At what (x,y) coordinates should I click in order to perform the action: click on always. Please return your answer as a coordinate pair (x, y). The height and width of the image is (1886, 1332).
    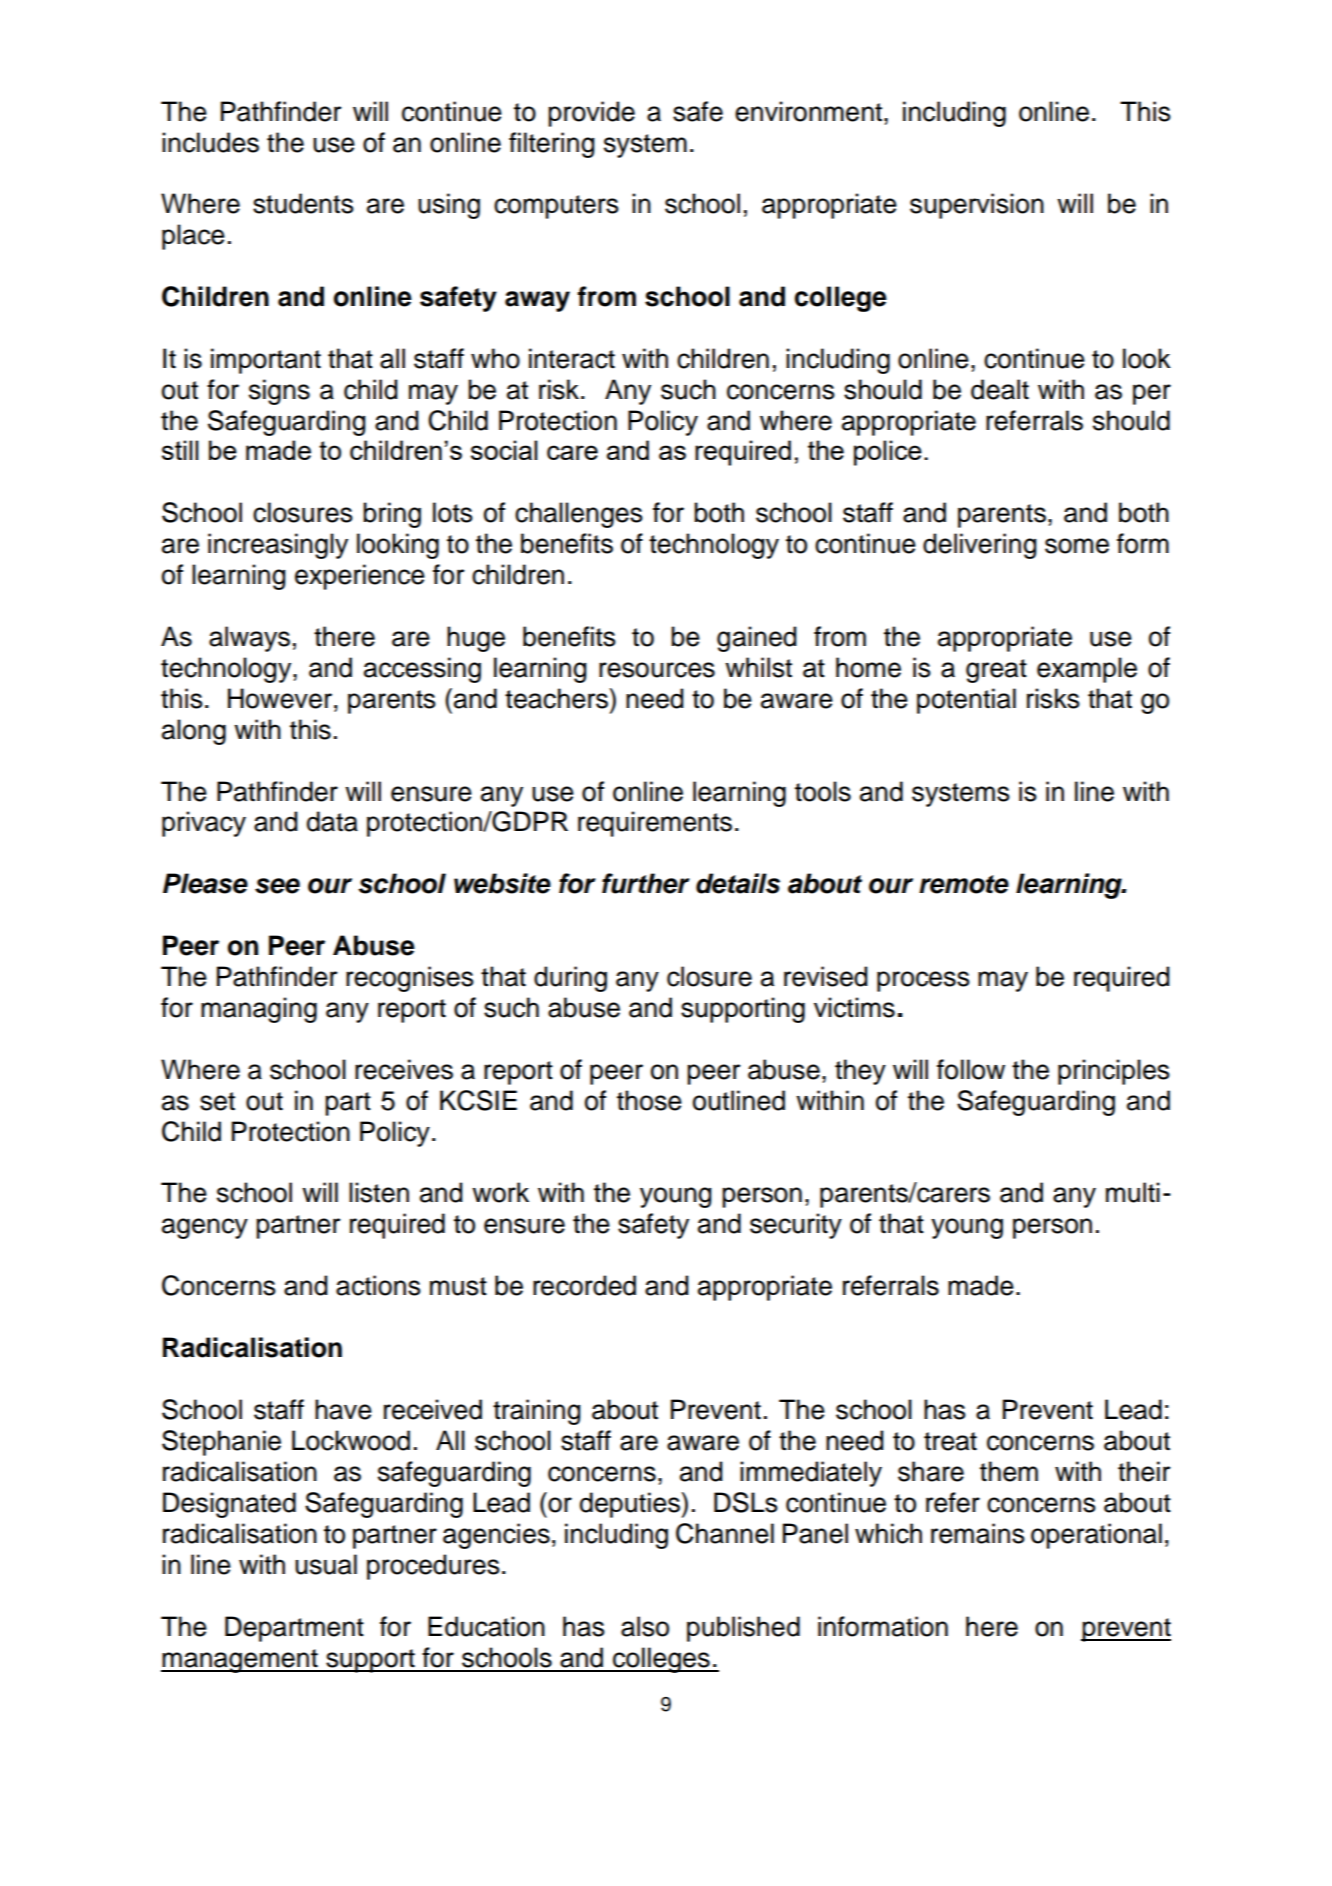
    Looking at the image, I should click on (249, 639).
